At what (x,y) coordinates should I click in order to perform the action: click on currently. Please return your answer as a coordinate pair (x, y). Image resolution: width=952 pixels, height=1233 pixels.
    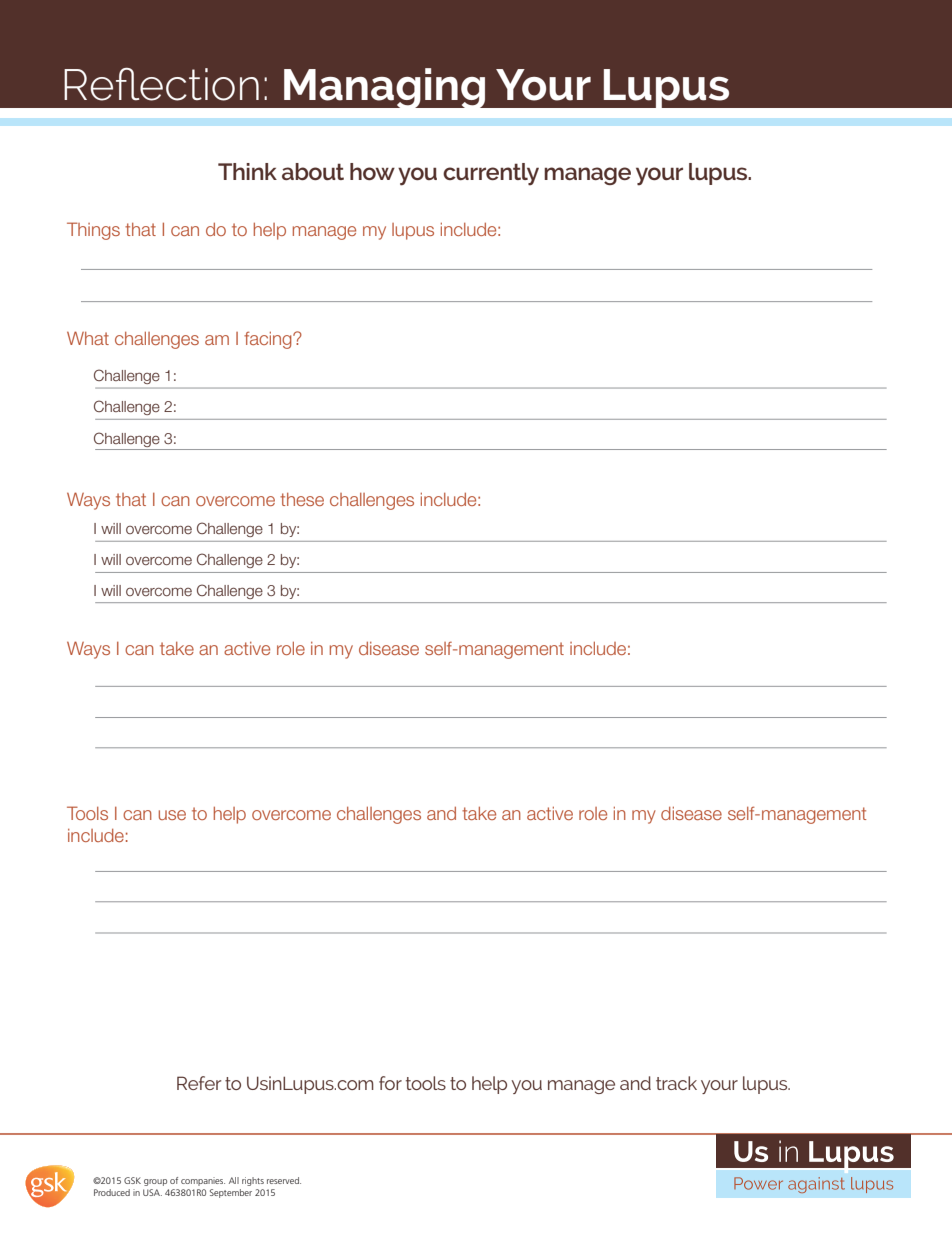
    Looking at the image, I should click on (491, 174).
